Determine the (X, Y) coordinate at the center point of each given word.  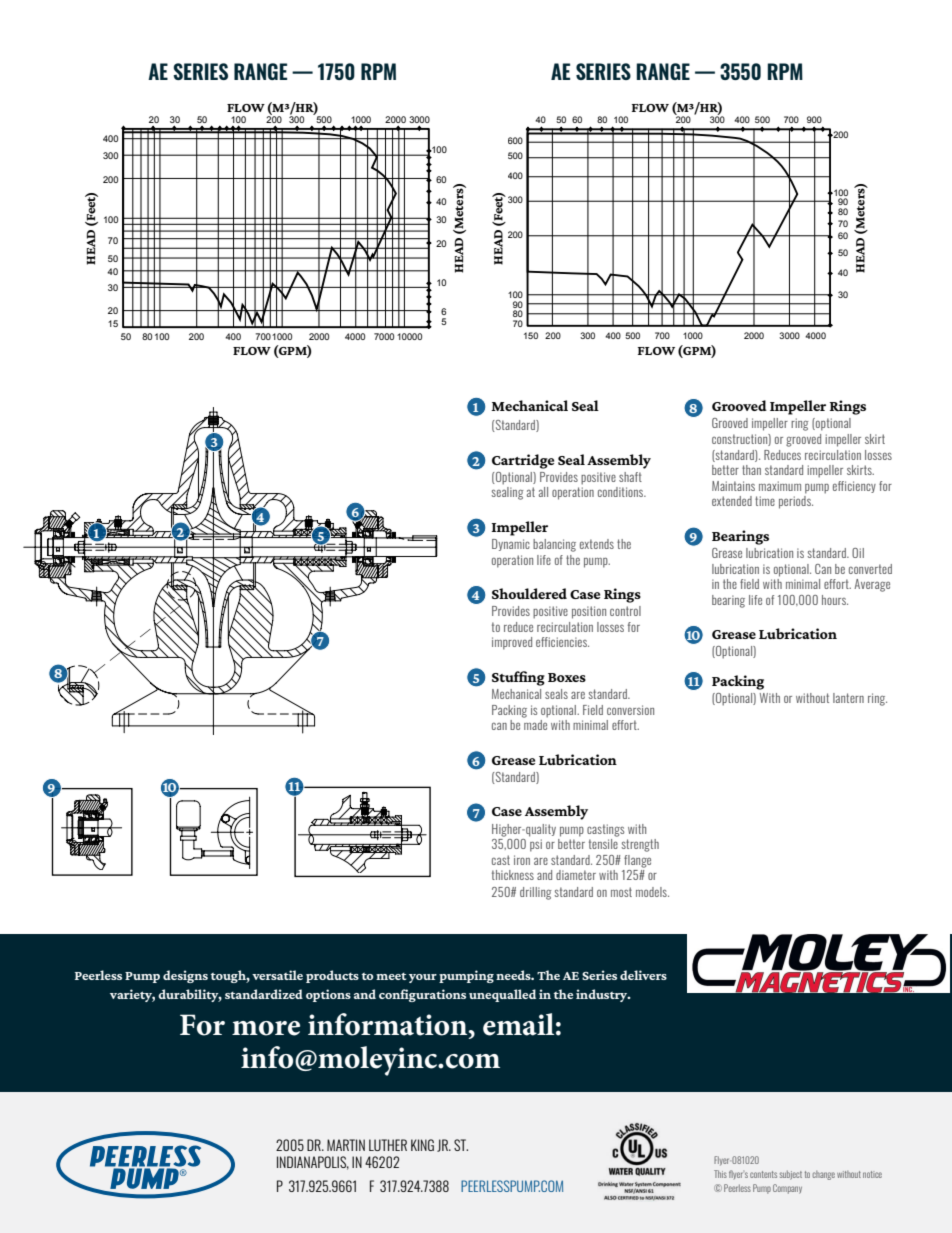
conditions (622, 492)
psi (536, 845)
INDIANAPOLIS (313, 1163)
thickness (513, 875)
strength (640, 845)
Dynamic (511, 545)
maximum (780, 486)
